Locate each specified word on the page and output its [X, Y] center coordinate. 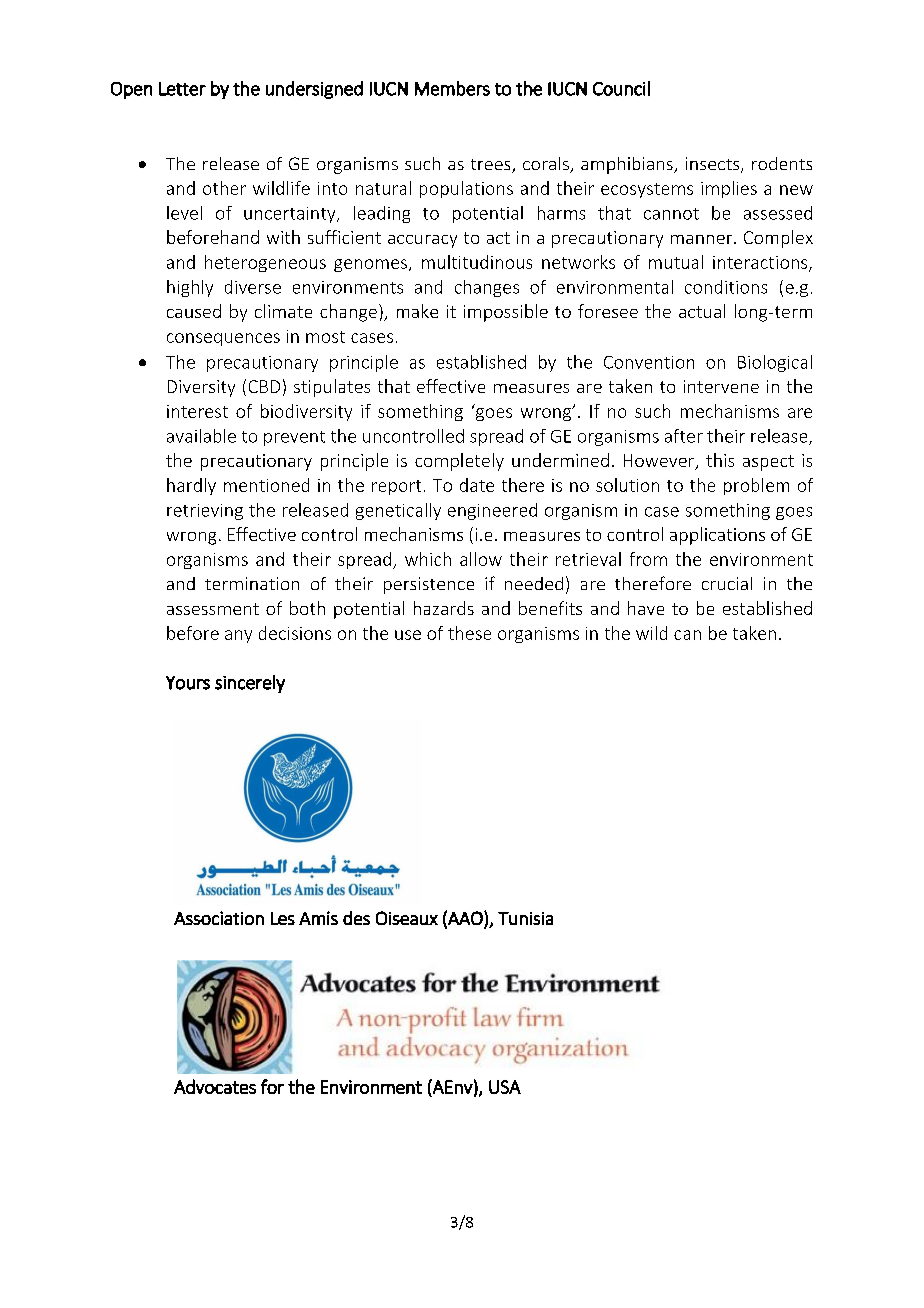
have [646, 608]
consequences [223, 339]
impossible [506, 313]
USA [505, 1087]
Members [452, 88]
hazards [444, 608]
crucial [727, 583]
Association [219, 918]
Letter [182, 89]
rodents [782, 163]
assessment [213, 609]
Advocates [215, 1086]
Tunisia [525, 918]
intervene [721, 386]
